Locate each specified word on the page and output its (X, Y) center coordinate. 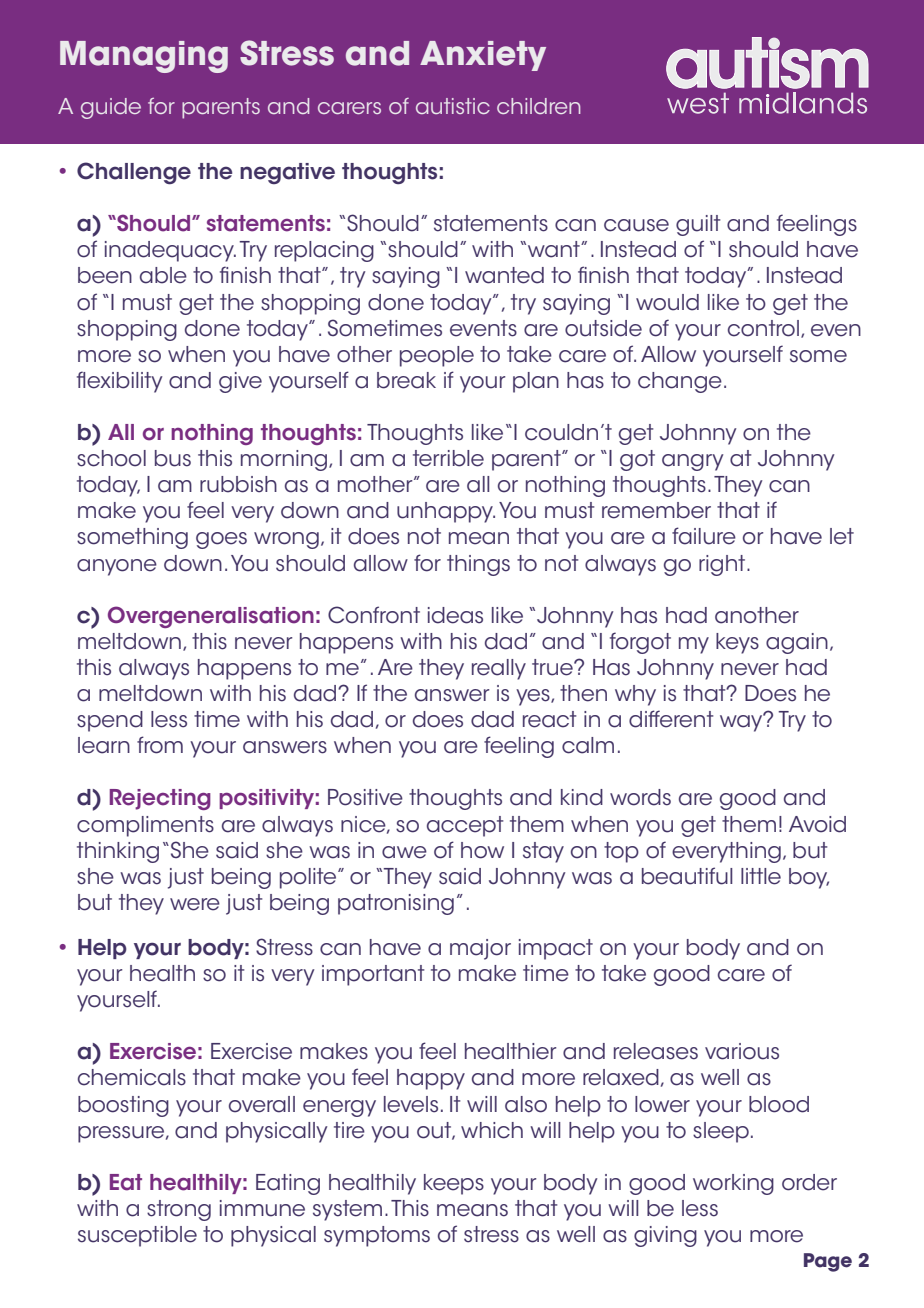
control (763, 328)
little (761, 876)
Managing (144, 57)
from (160, 745)
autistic (453, 106)
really (499, 669)
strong (179, 1210)
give (240, 382)
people (437, 356)
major (480, 949)
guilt (698, 225)
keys (737, 643)
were (195, 904)
